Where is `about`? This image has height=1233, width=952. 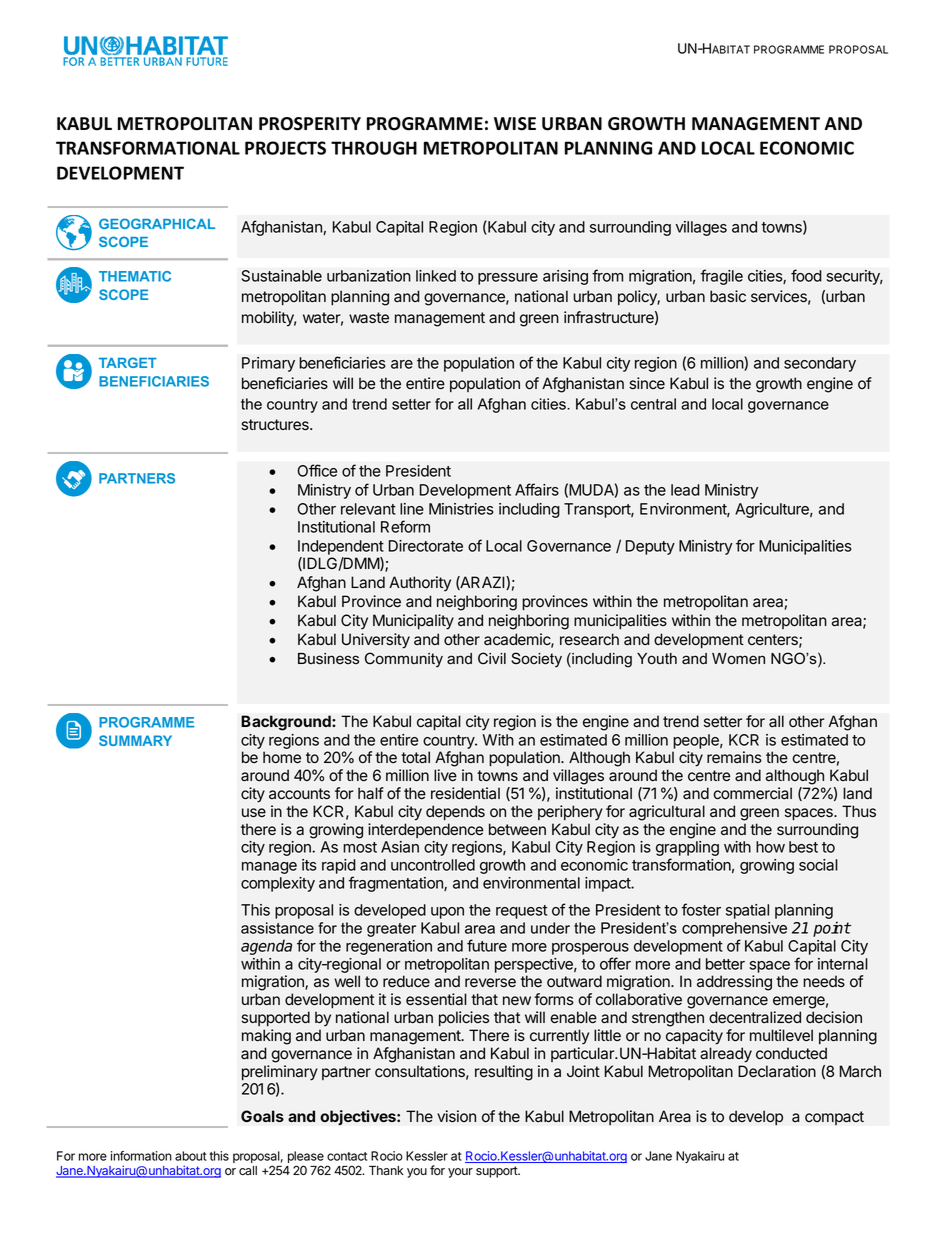 about is located at coordinates (191, 1156).
